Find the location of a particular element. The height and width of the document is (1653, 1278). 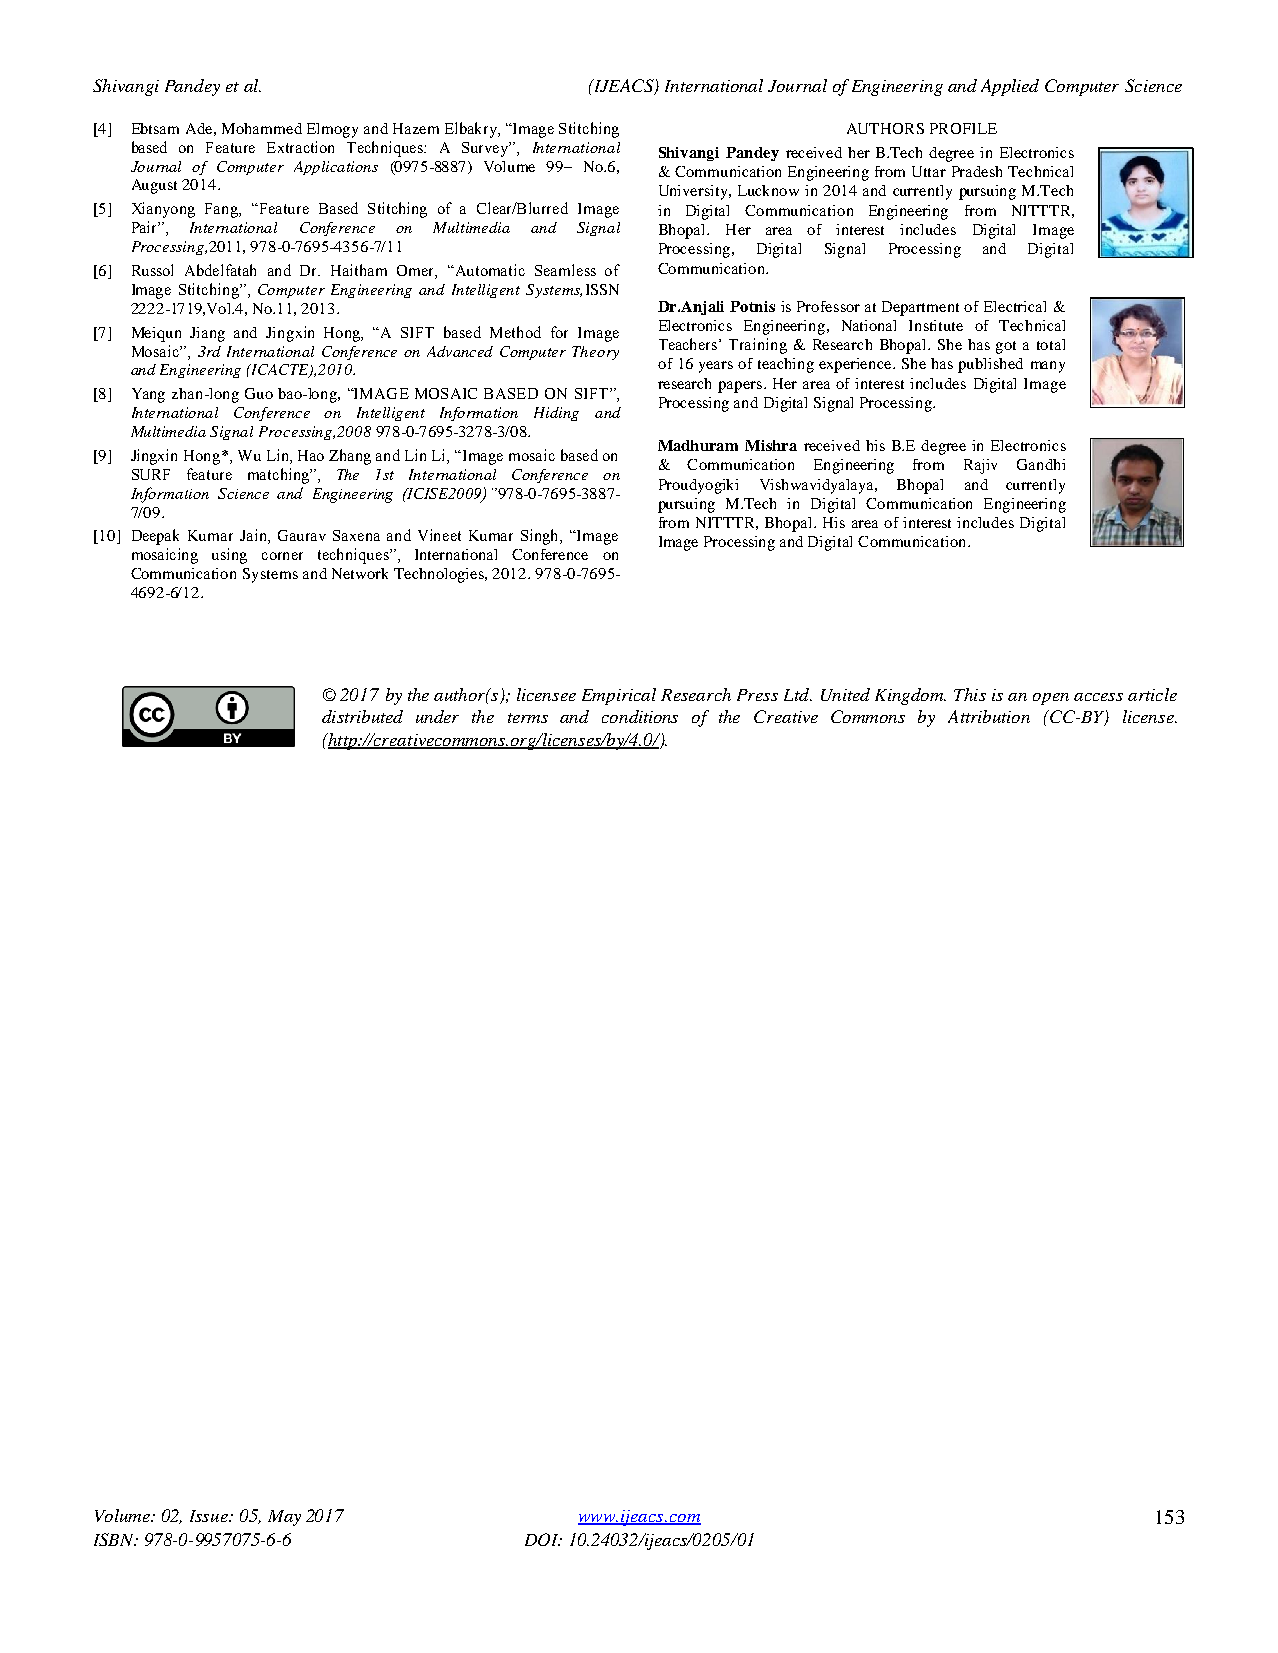

Hiding is located at coordinates (556, 414).
